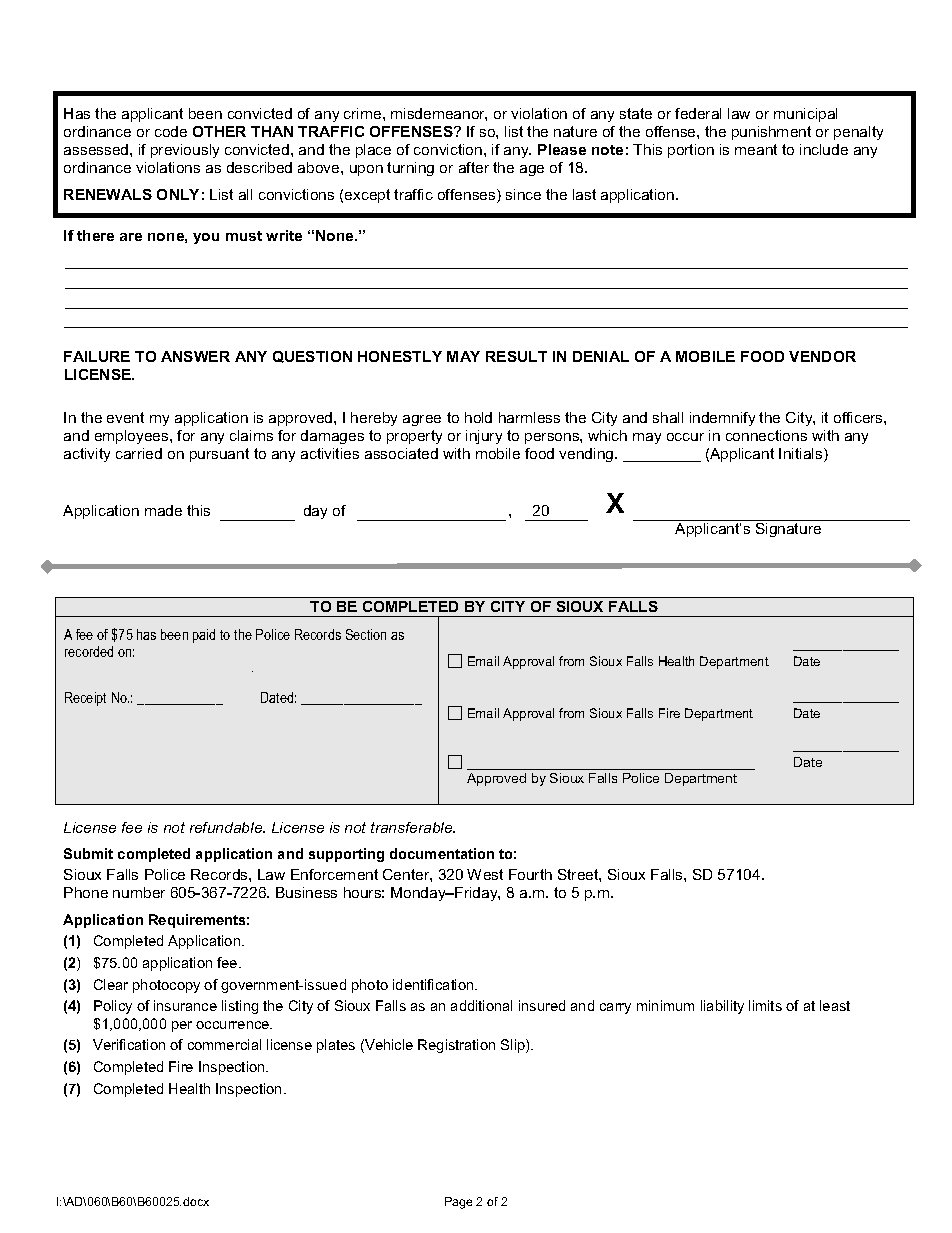 Image resolution: width=952 pixels, height=1233 pixels. Describe the element at coordinates (224, 1044) in the page. I see `commercial` at that location.
